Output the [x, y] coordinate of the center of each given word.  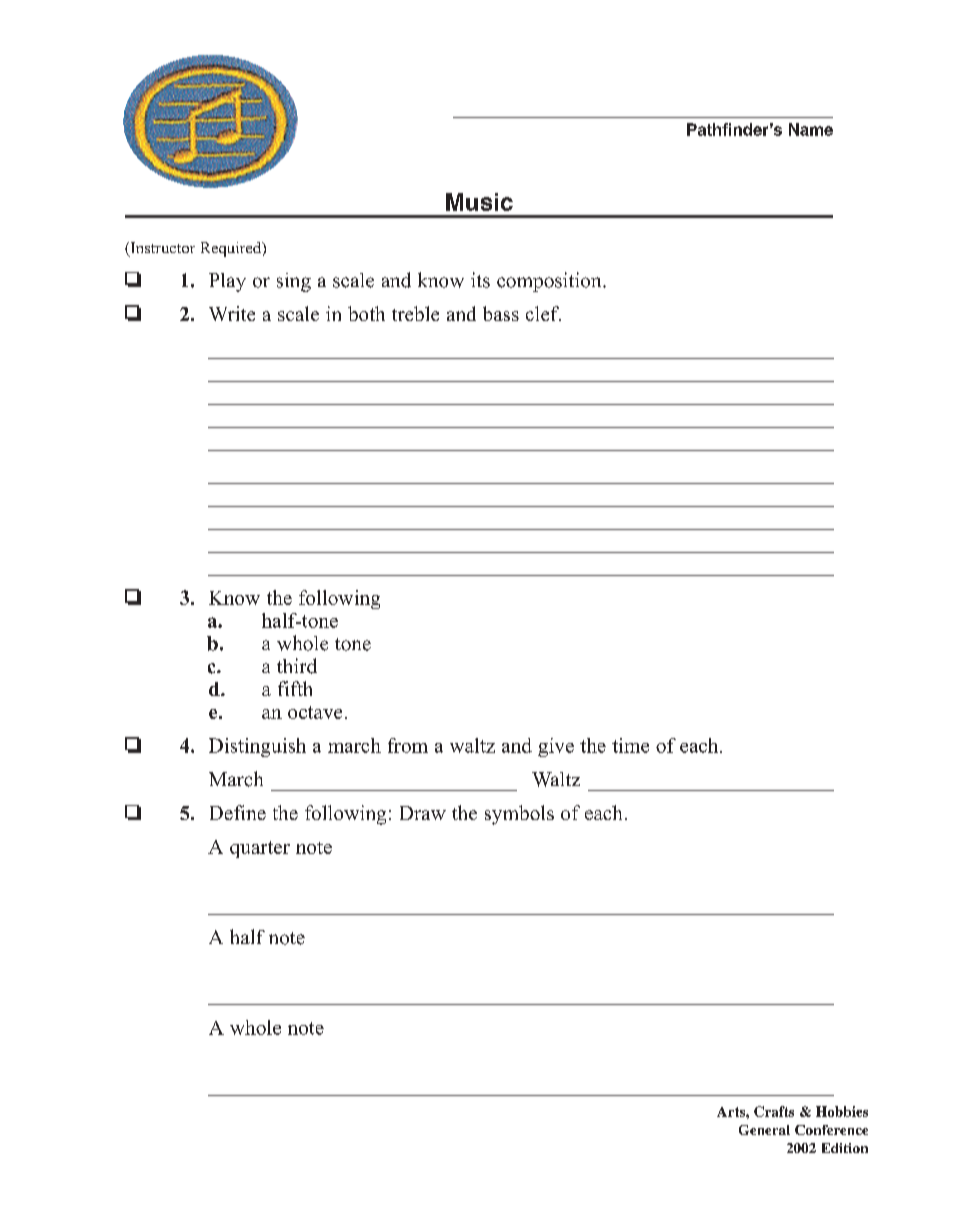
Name [811, 129]
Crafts [774, 1111]
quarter [260, 849]
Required [232, 249]
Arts [732, 1112]
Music [479, 202]
